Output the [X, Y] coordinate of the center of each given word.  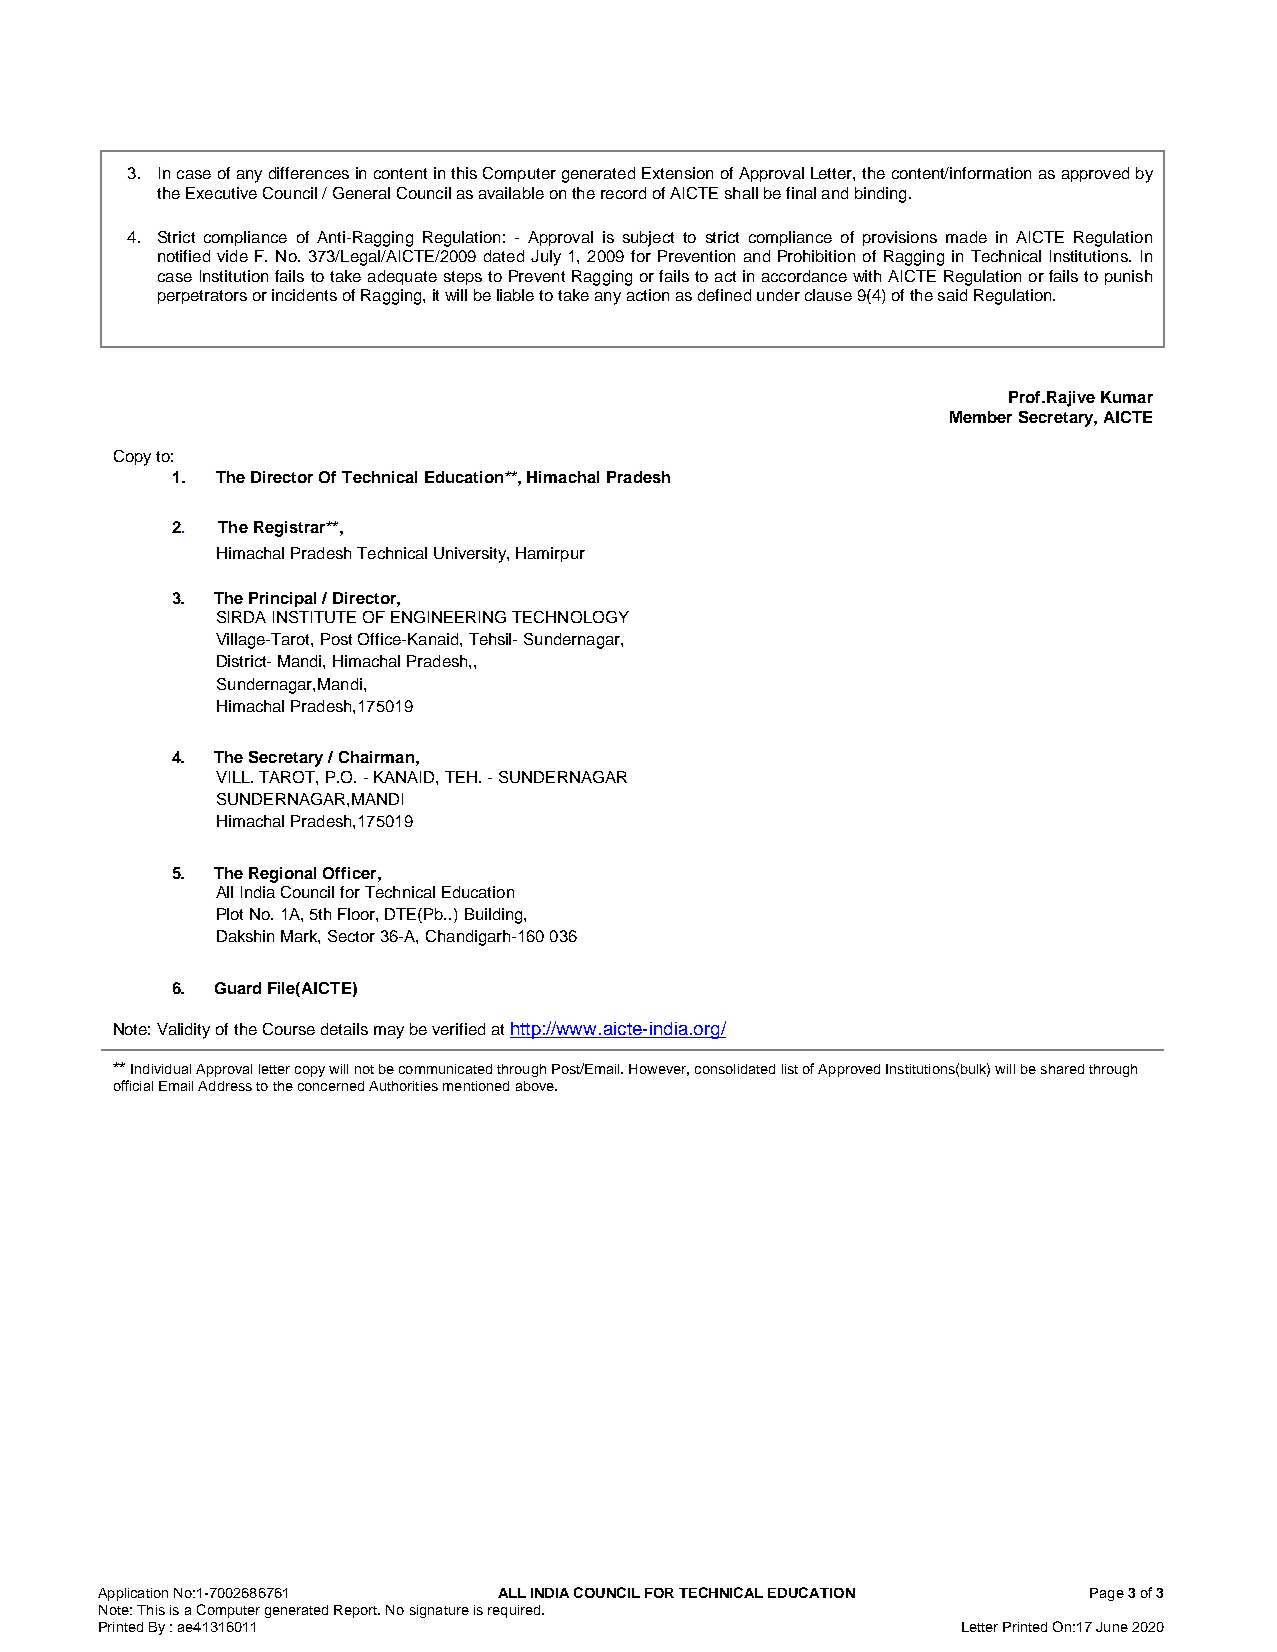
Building [495, 916]
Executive [221, 193]
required [515, 1611]
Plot [230, 914]
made [966, 237]
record [623, 193]
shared [1062, 1069]
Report [357, 1611]
